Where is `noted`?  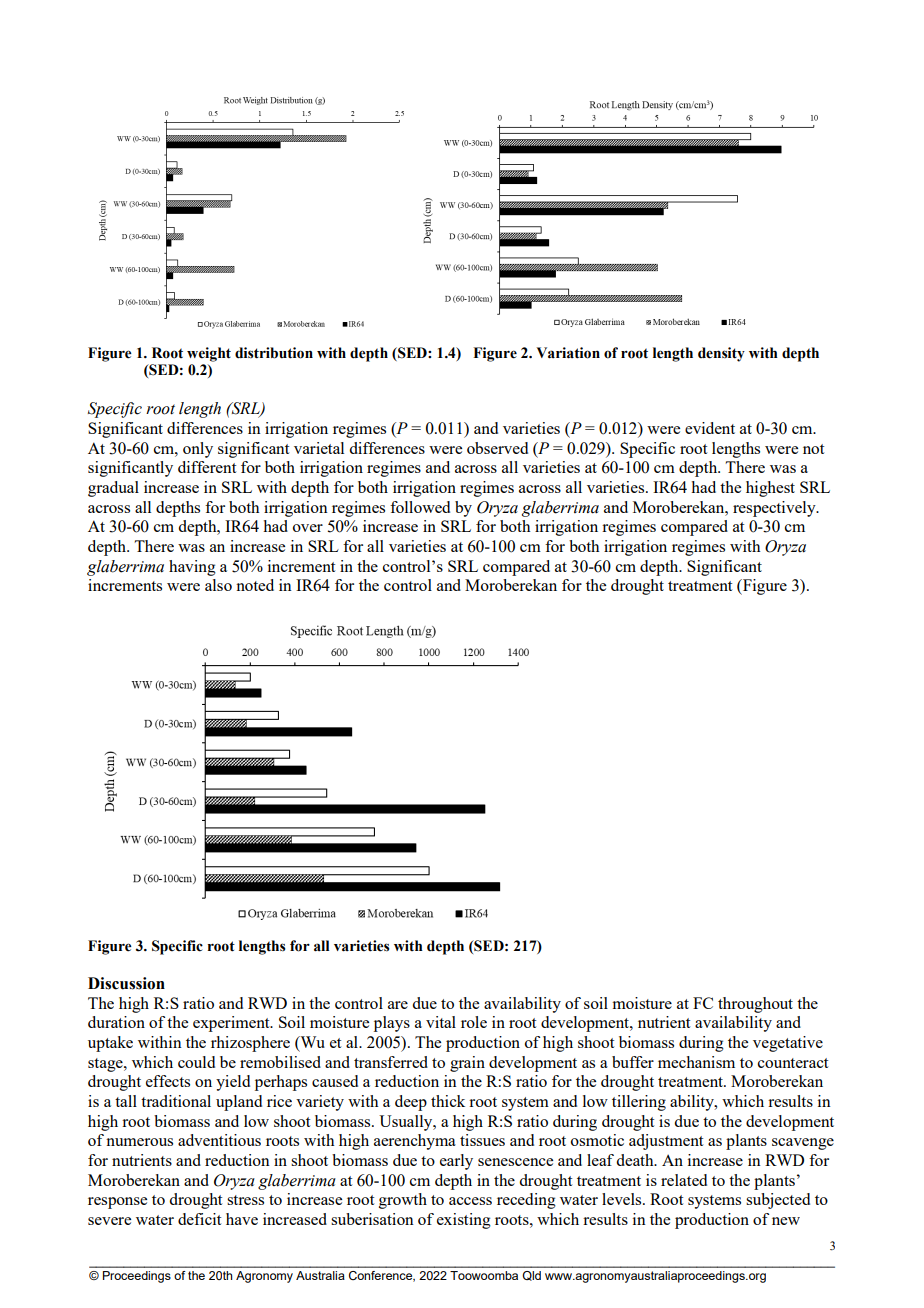
noted is located at coordinates (255, 585).
